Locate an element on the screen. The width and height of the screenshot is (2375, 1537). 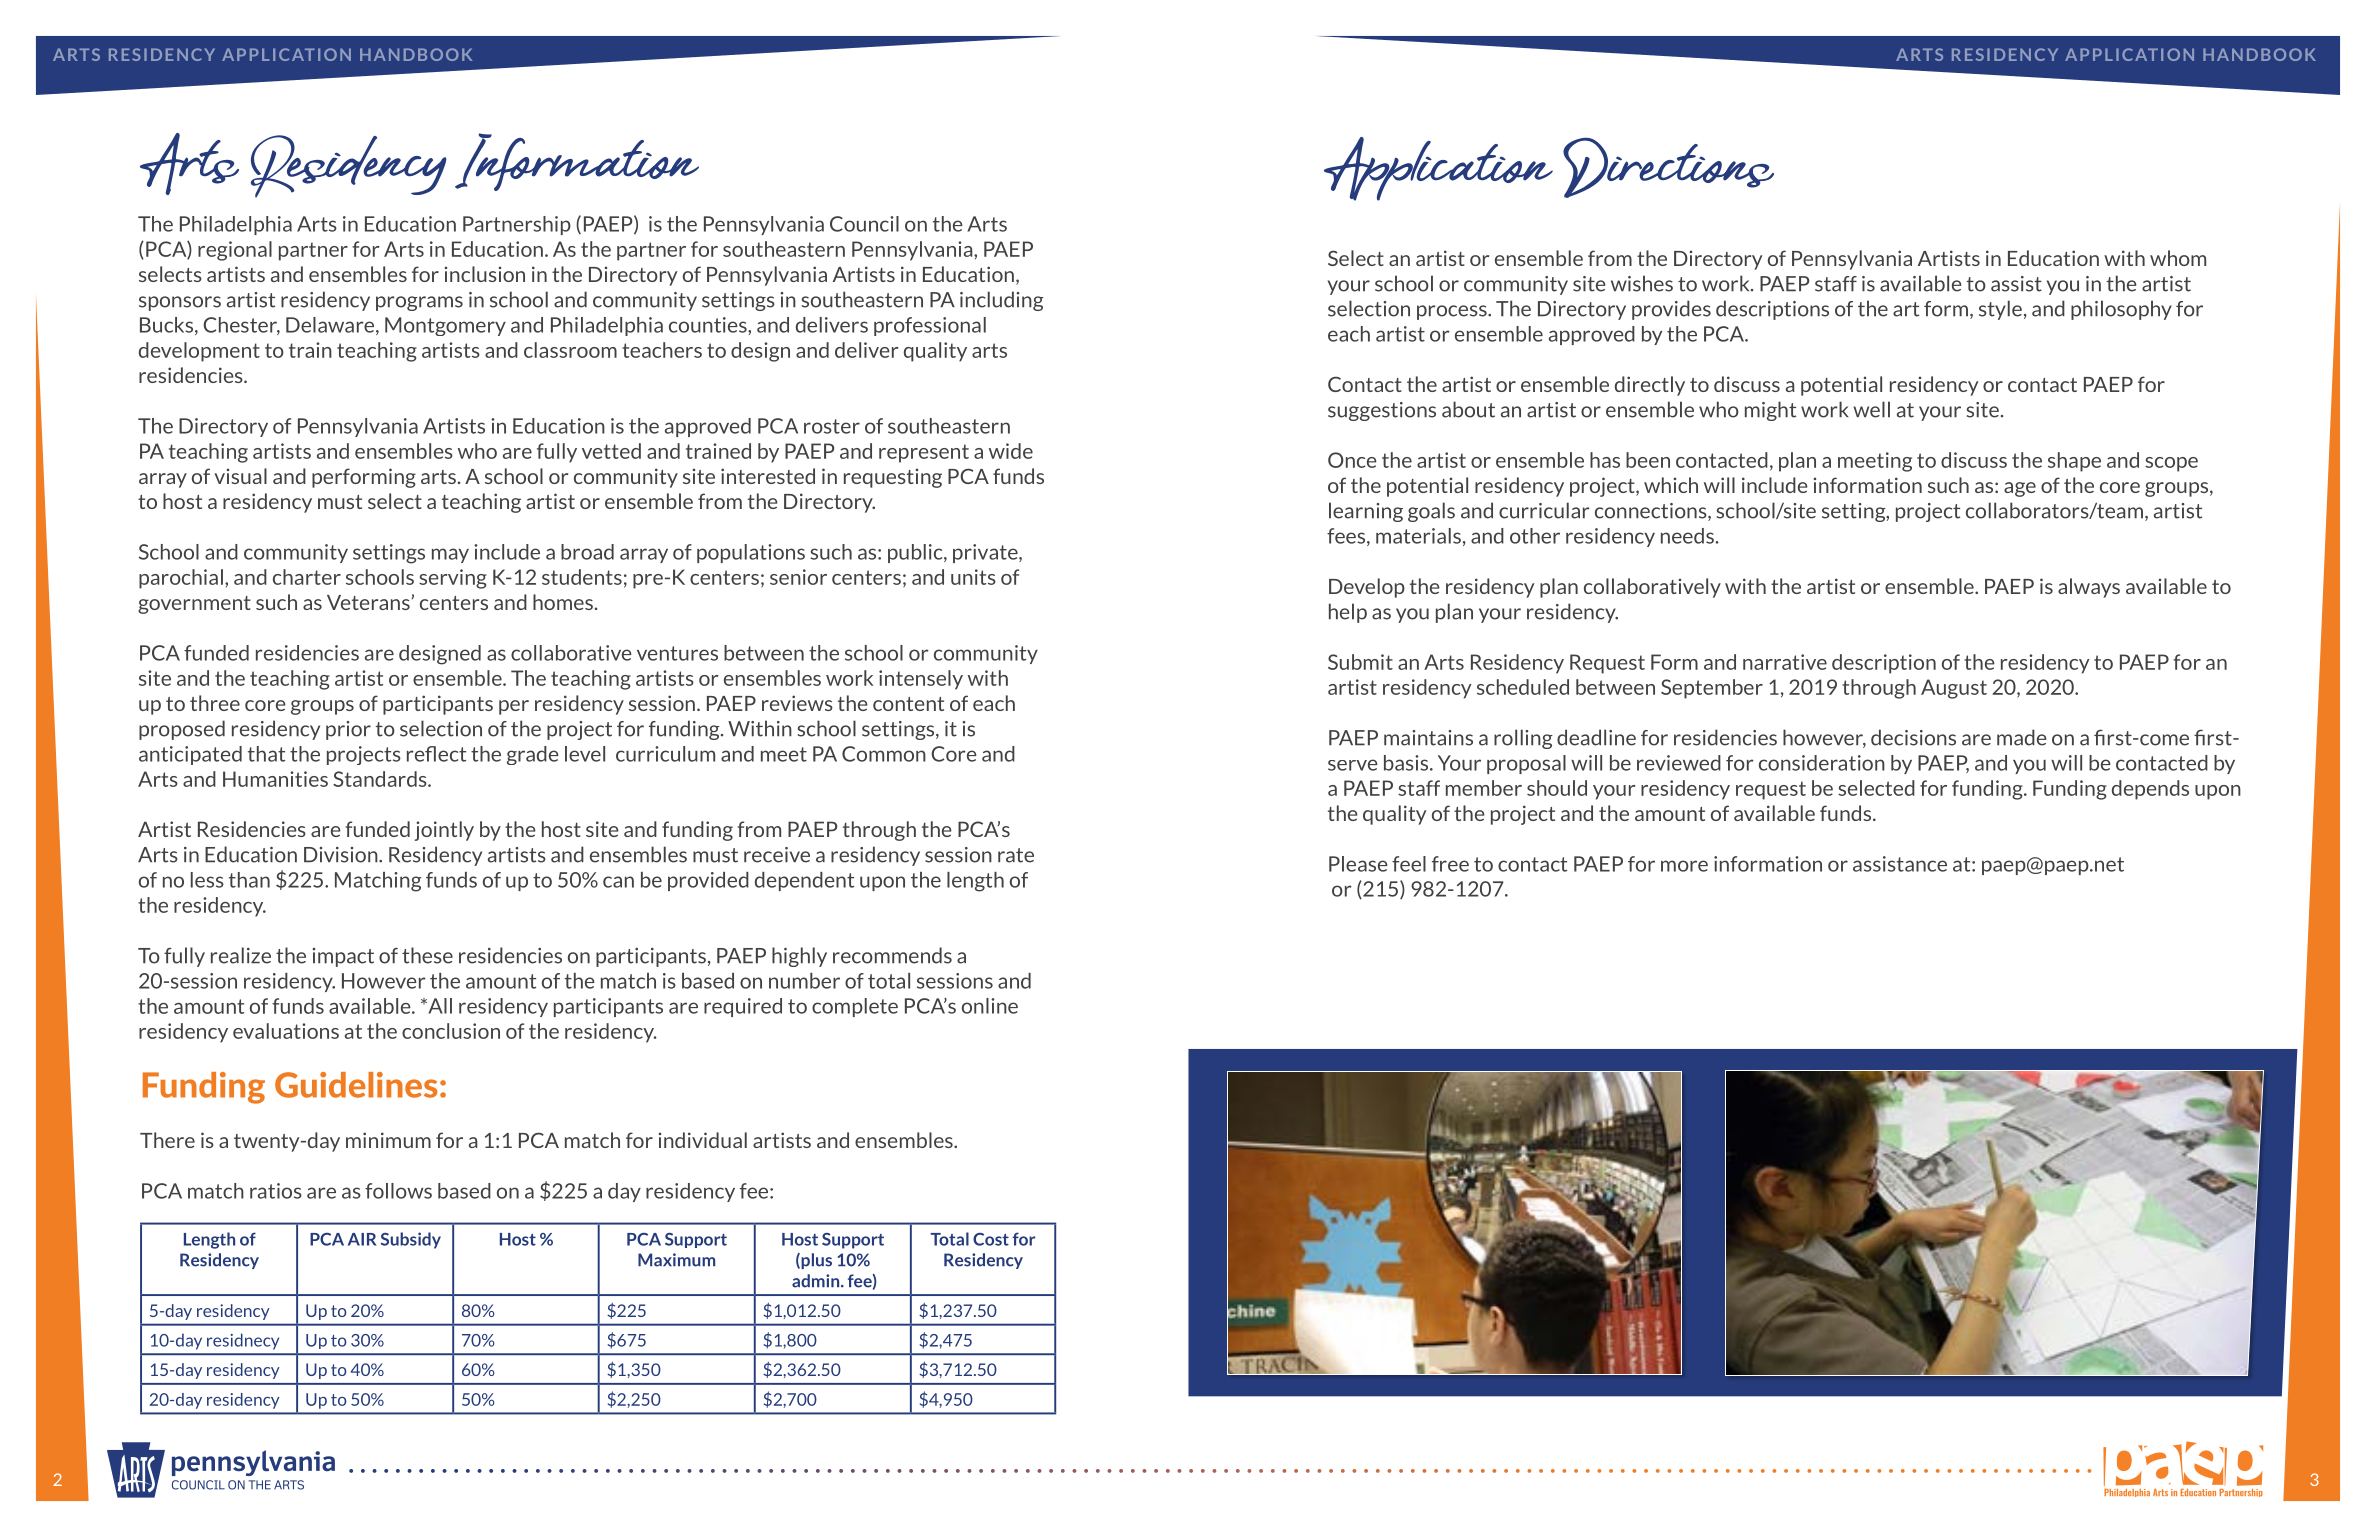
Directions is located at coordinates (1668, 167).
